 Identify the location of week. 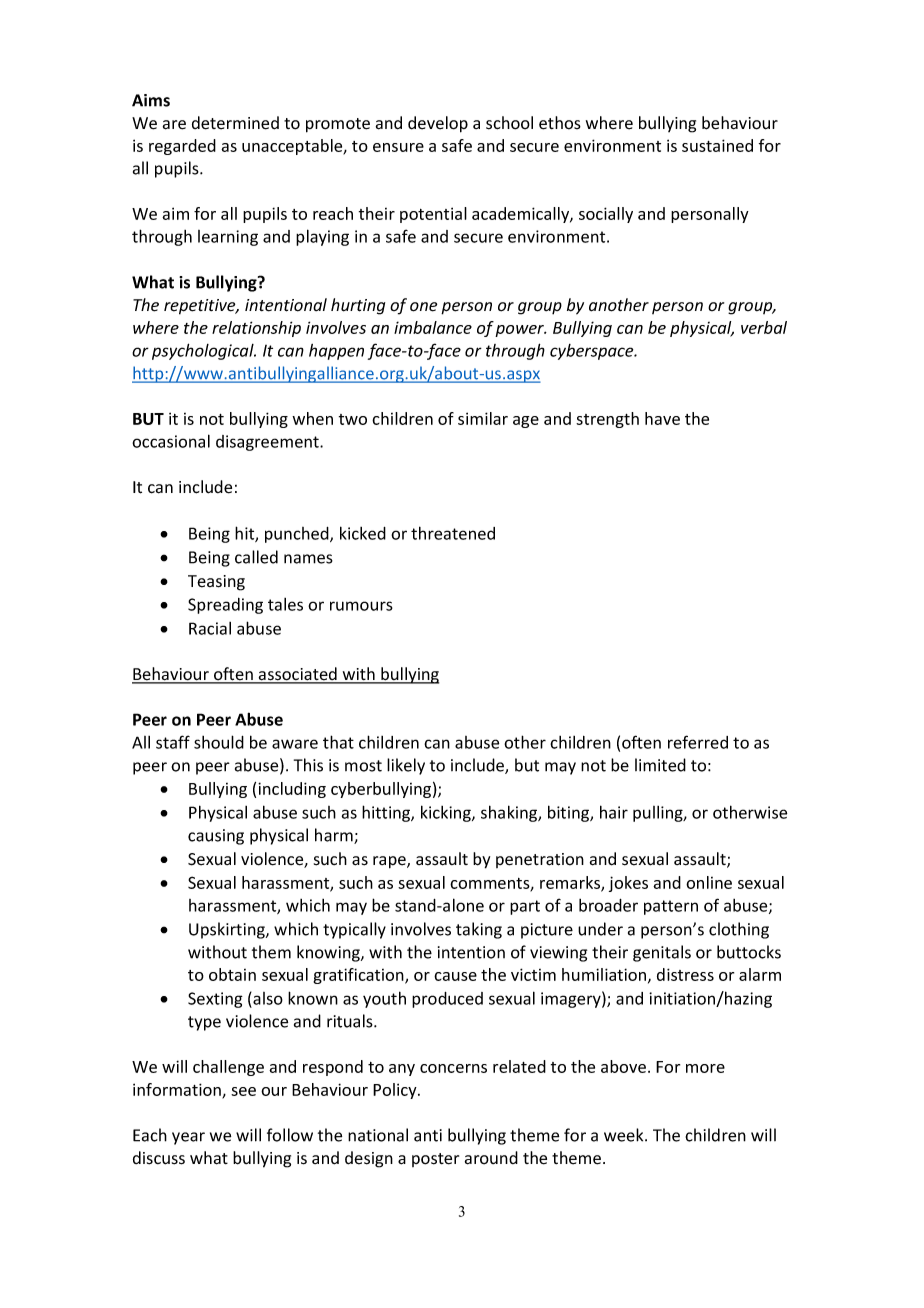
(625, 1135).
